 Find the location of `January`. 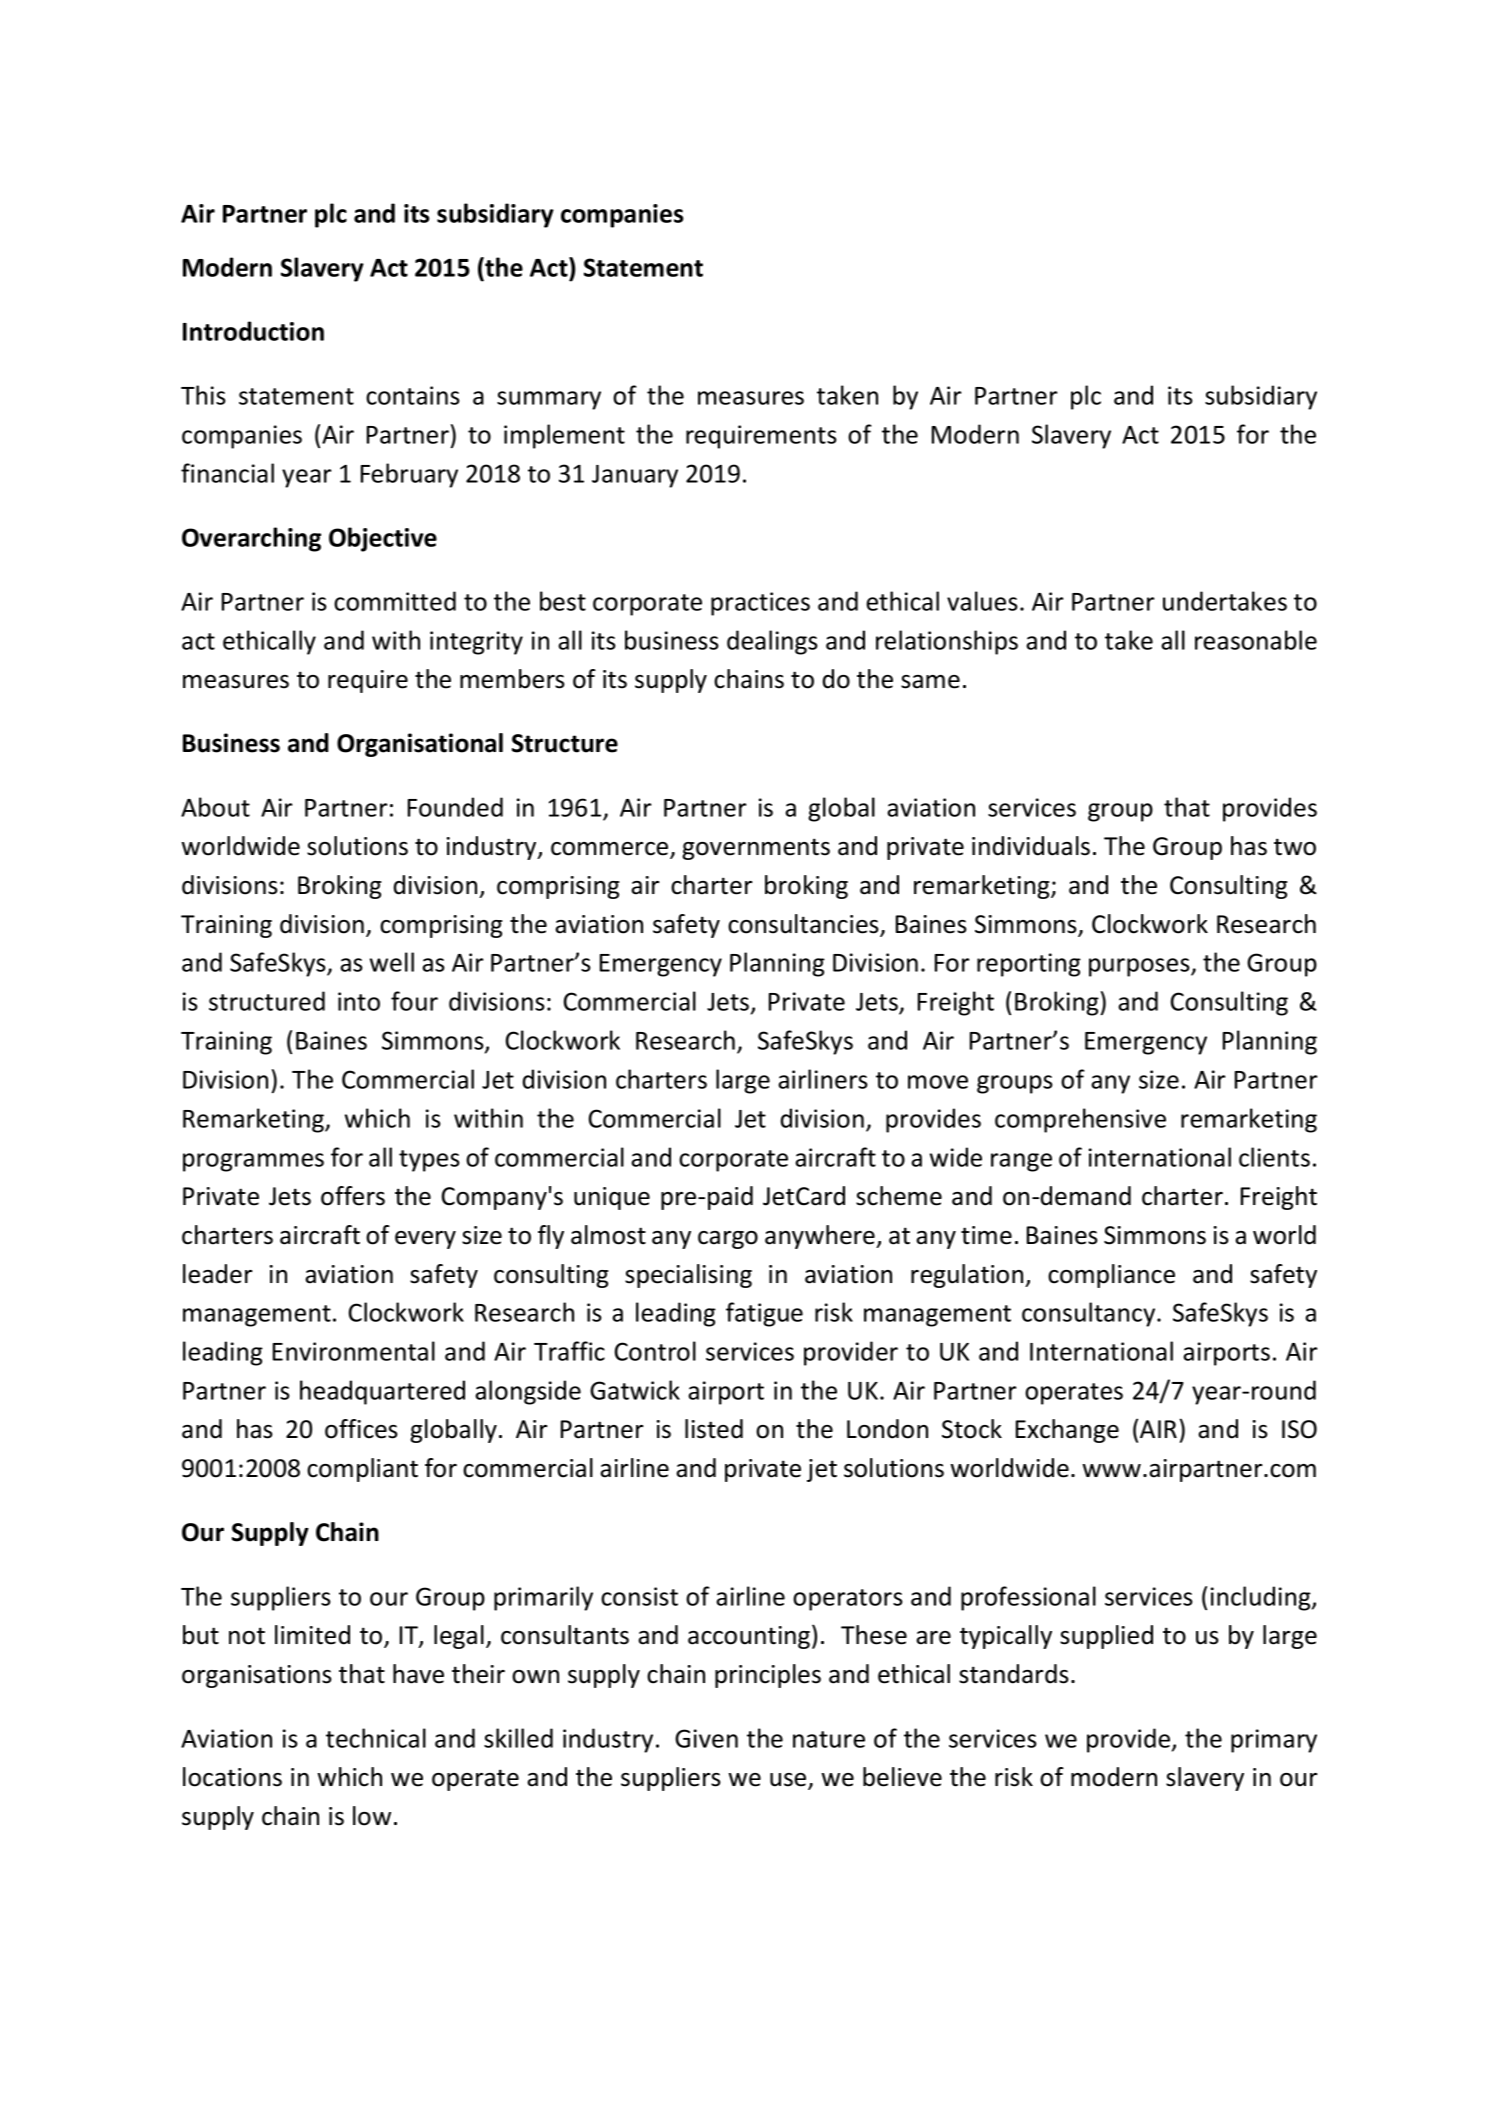

January is located at coordinates (635, 476).
